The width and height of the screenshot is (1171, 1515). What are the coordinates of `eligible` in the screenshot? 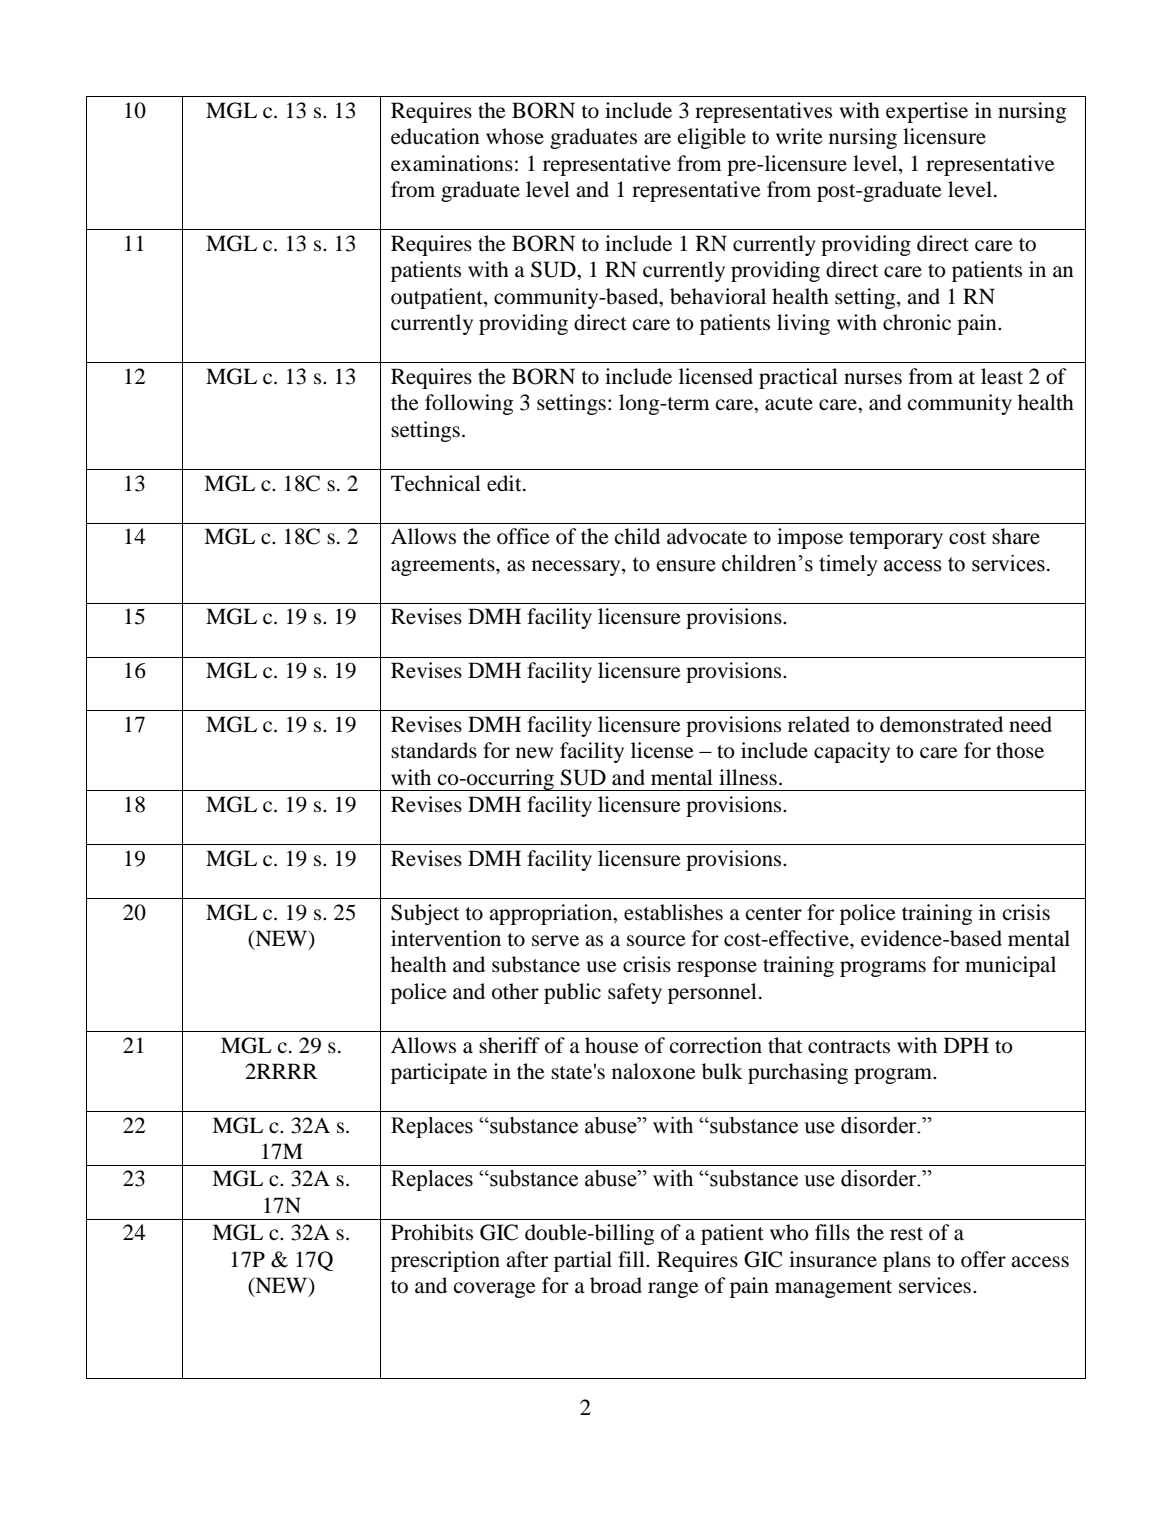 It's located at (712, 138).
